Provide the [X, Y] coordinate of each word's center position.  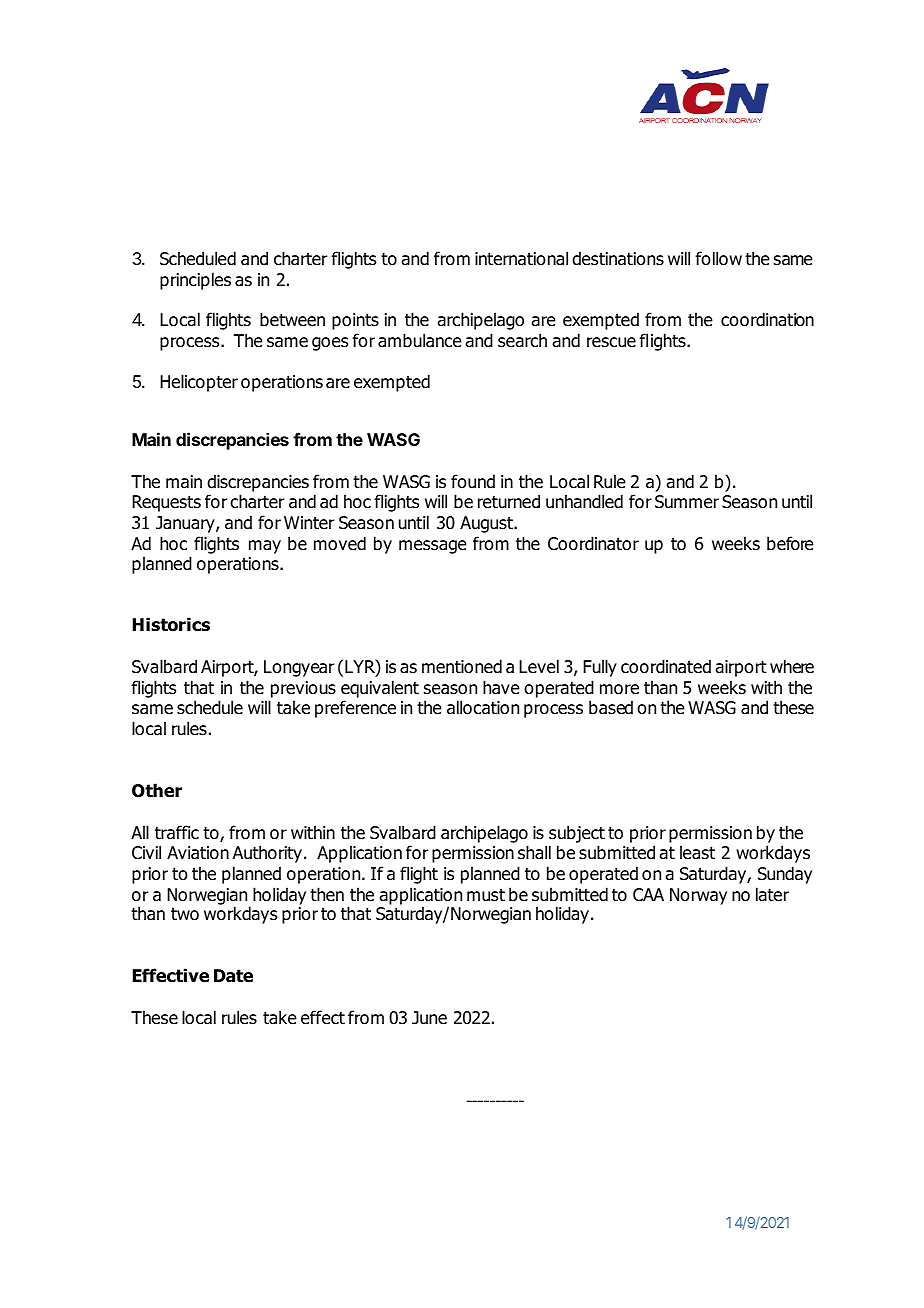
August [487, 524]
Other [157, 790]
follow [718, 258]
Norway [698, 896]
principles [195, 281]
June [429, 1018]
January [186, 524]
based [611, 707]
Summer [687, 502]
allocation [483, 707]
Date [233, 976]
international [521, 258]
